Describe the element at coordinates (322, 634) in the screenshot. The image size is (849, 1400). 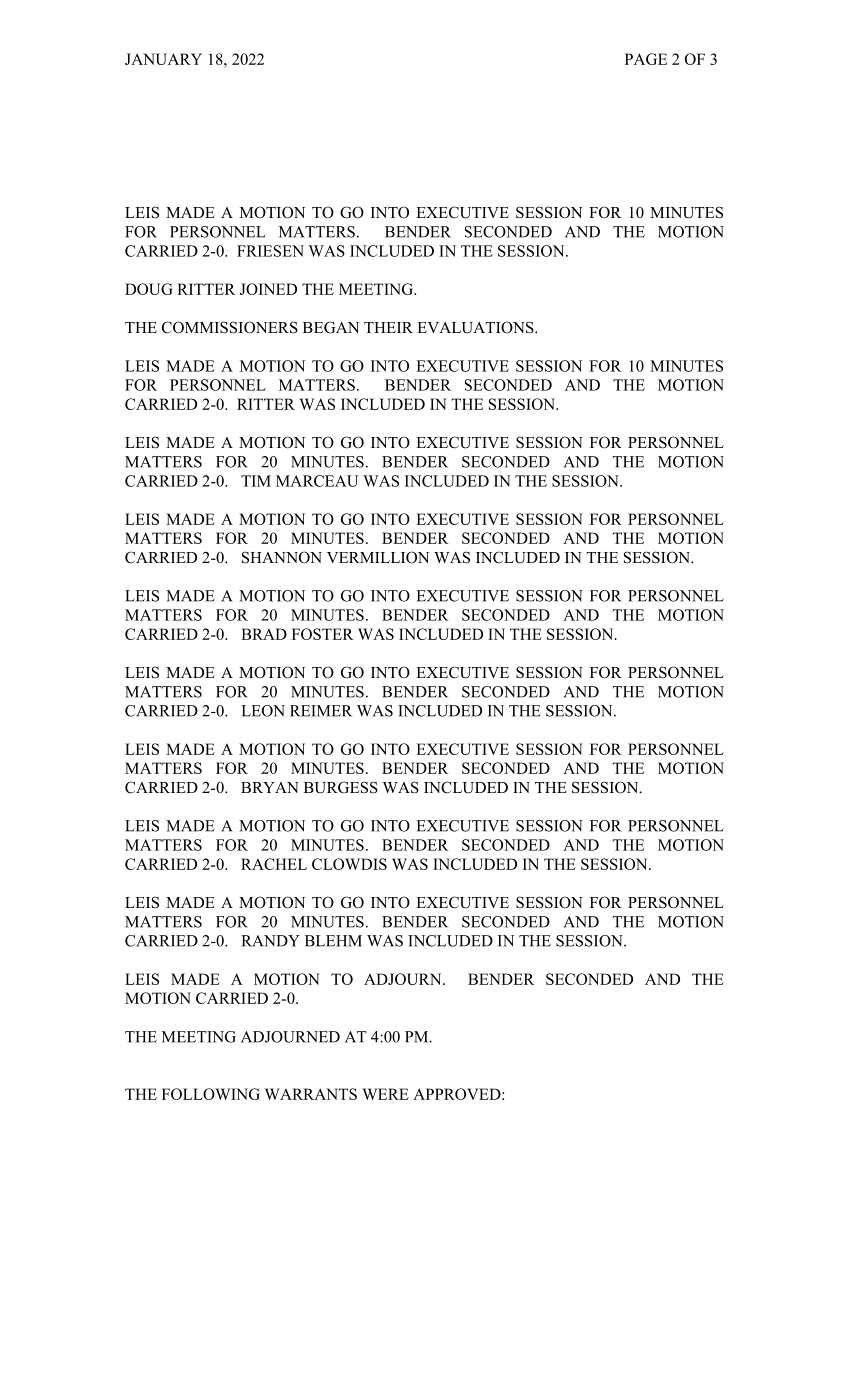
I see `FOSTER` at that location.
